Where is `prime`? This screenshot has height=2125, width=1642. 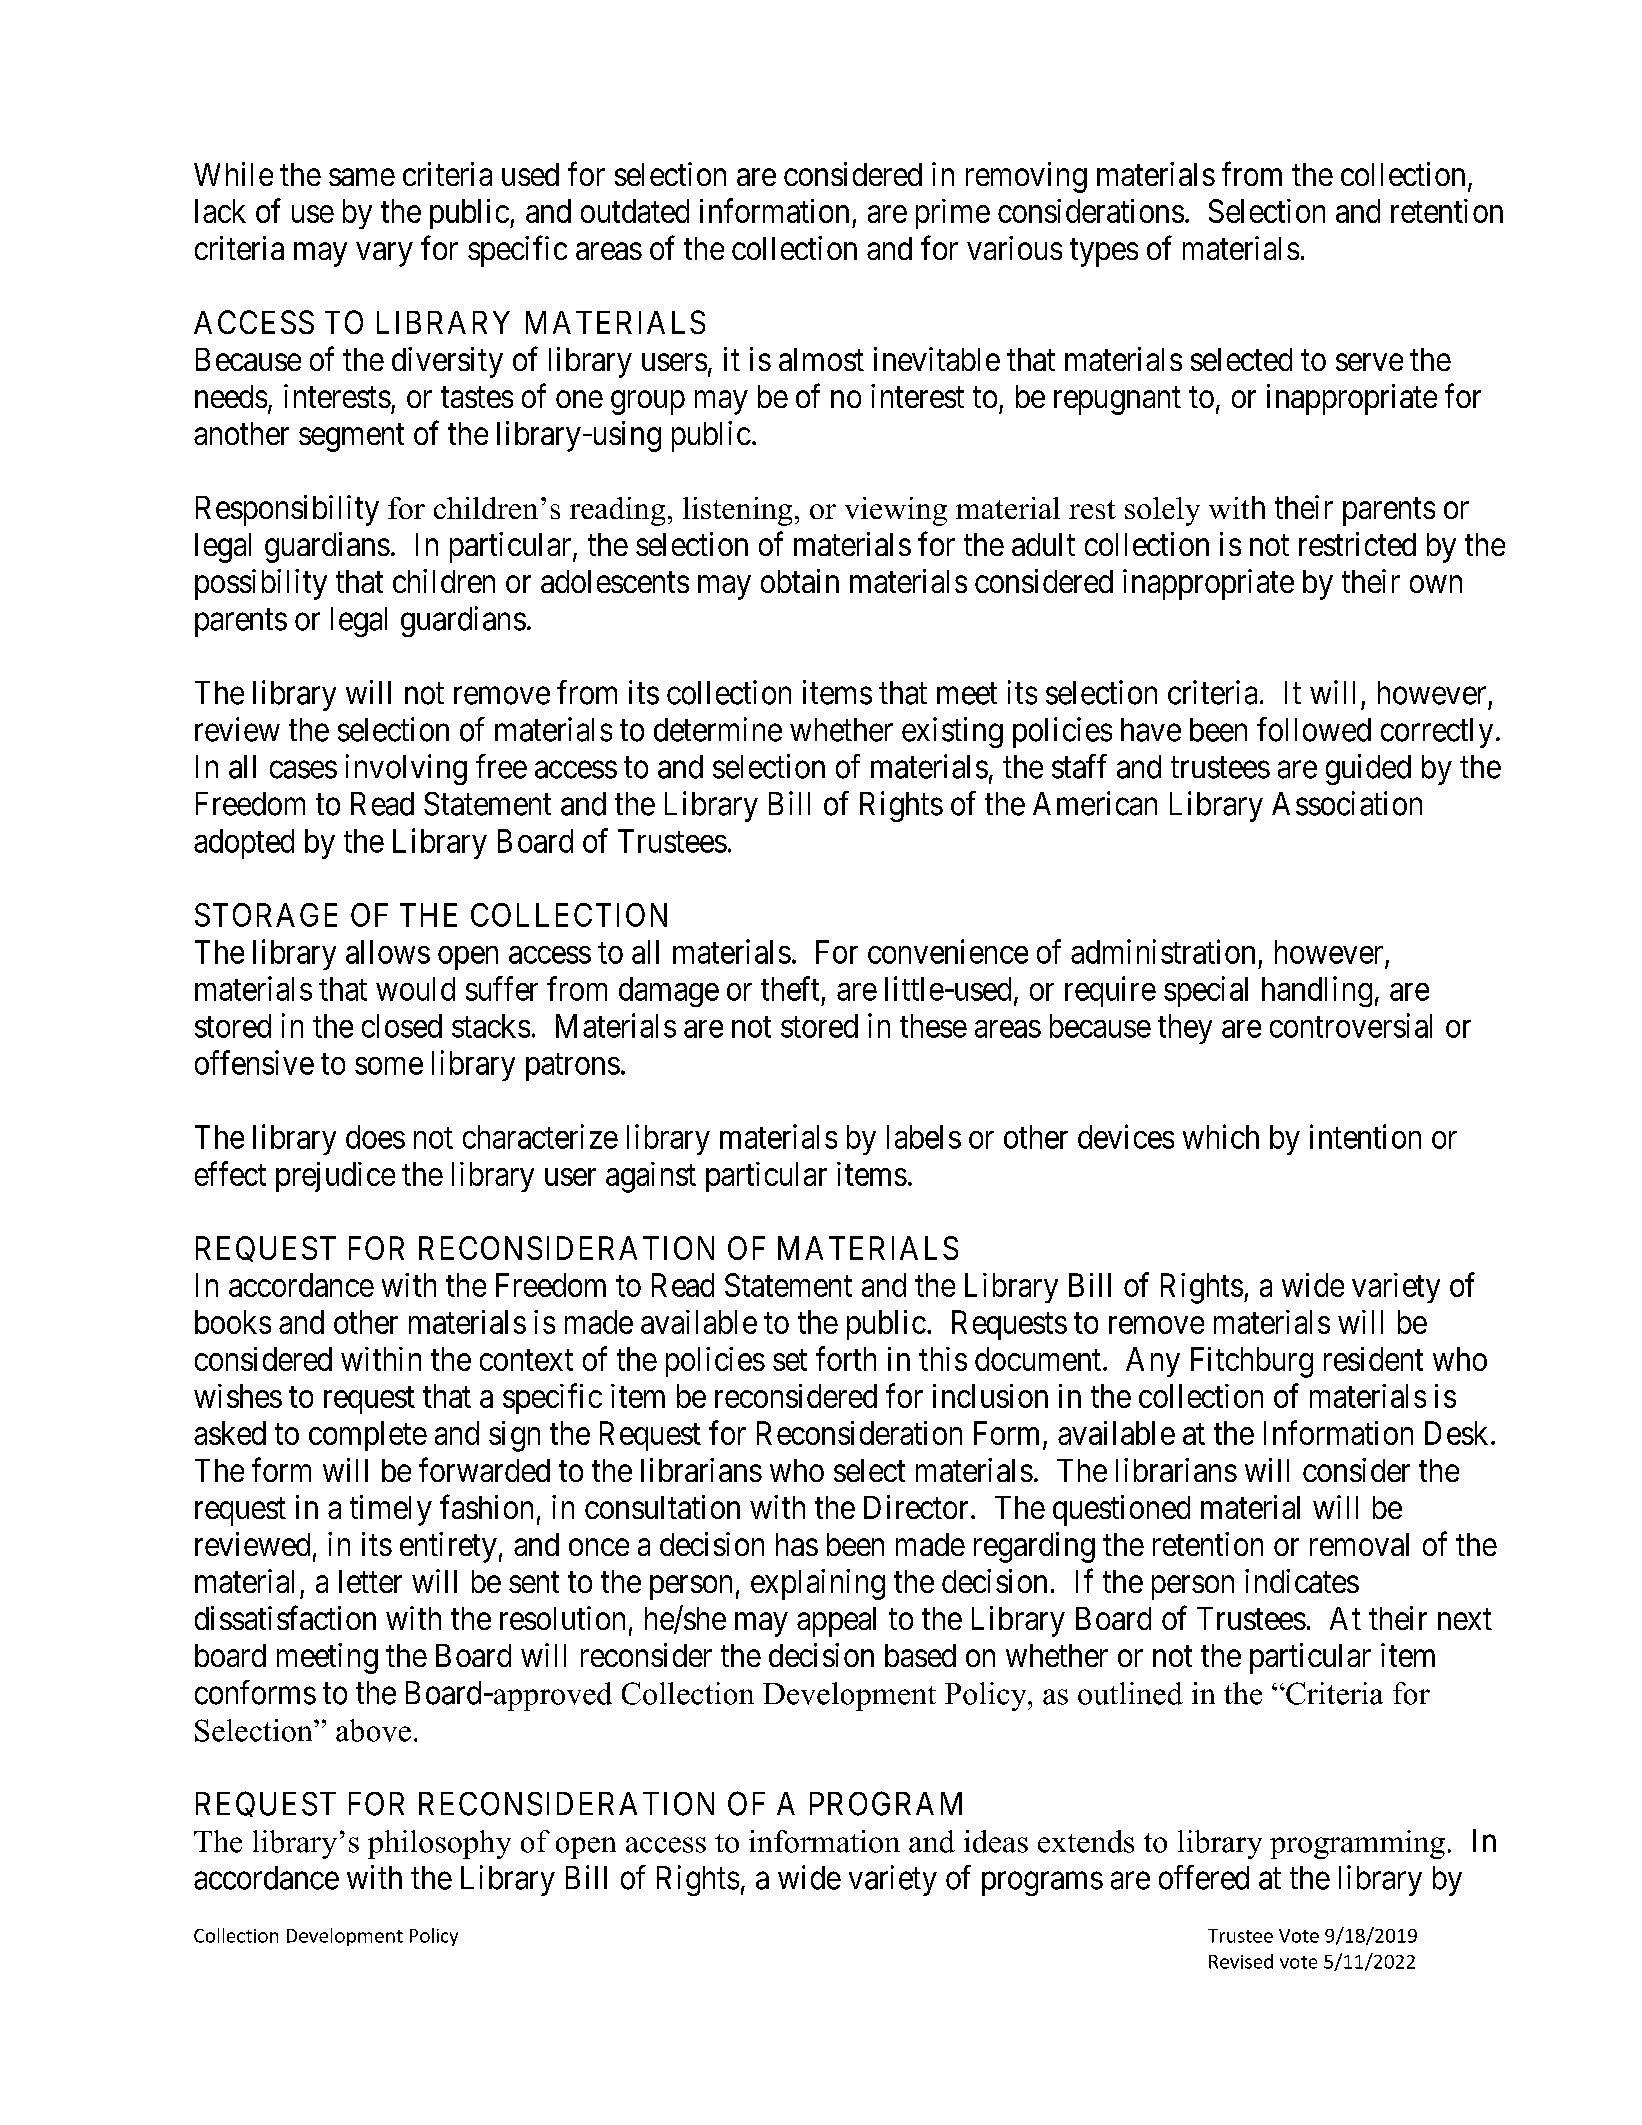
prime is located at coordinates (953, 214).
